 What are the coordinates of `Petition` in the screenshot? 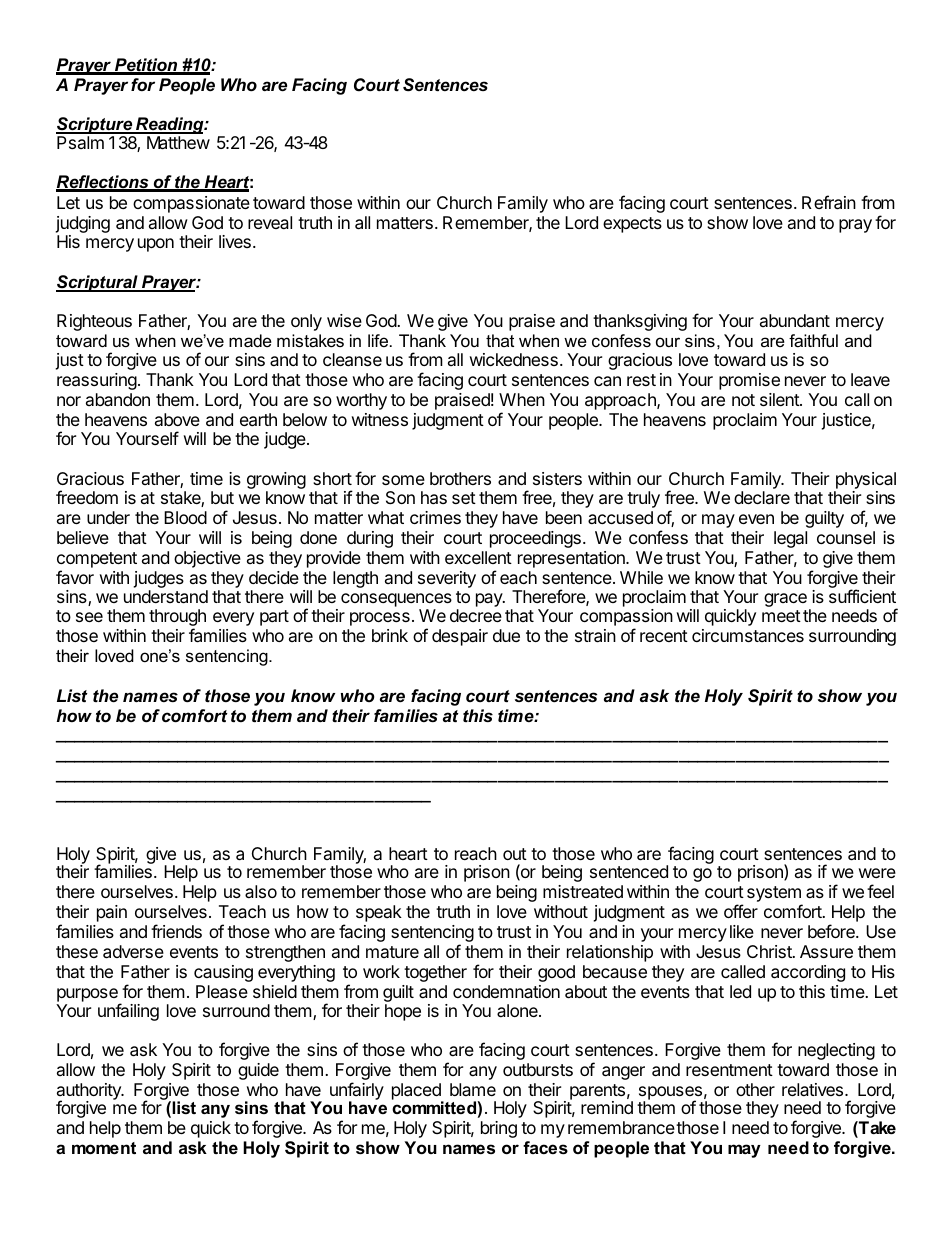 It's located at (146, 66).
